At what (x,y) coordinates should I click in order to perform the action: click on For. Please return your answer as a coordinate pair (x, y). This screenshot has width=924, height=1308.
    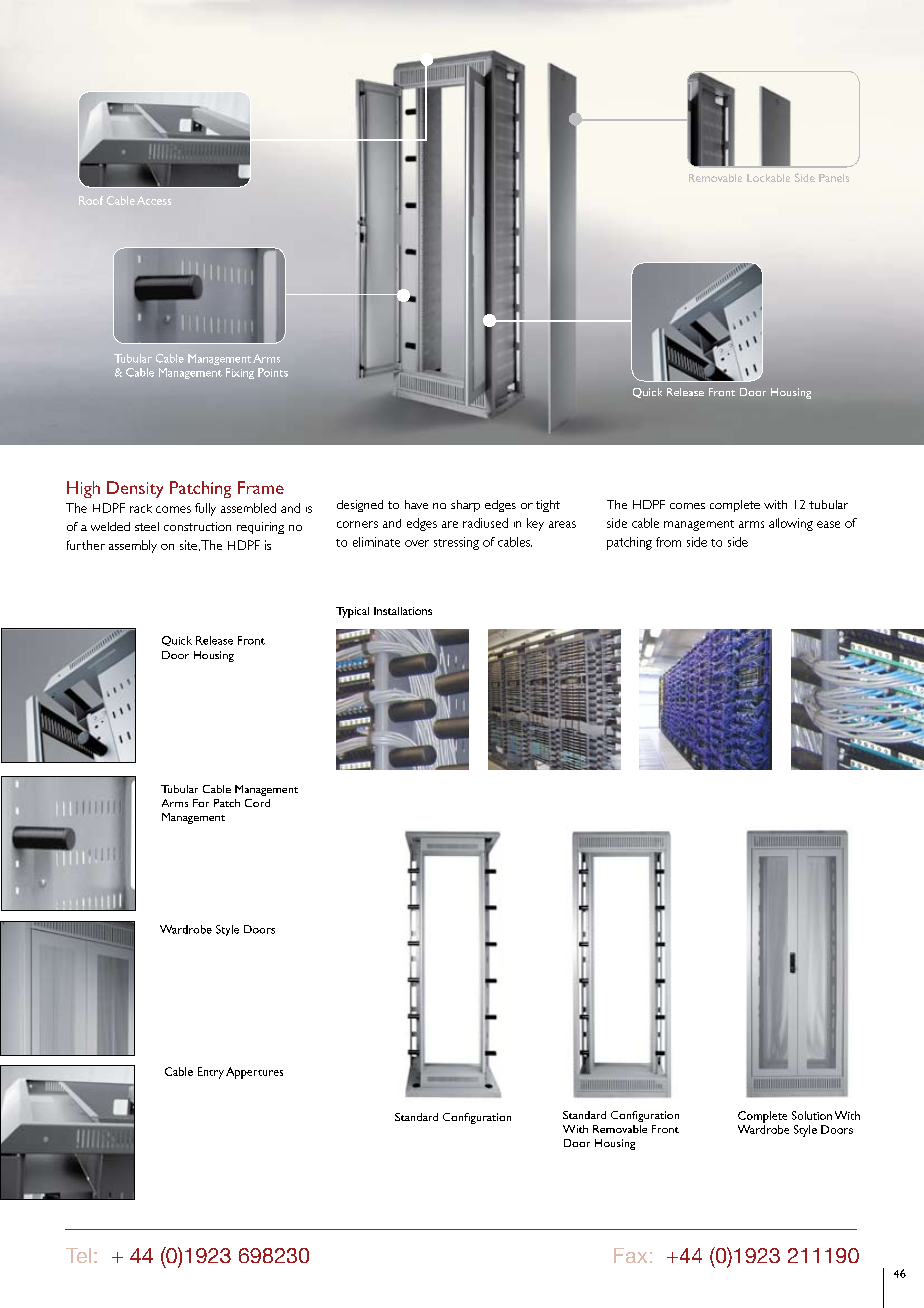
    Looking at the image, I should click on (201, 803).
